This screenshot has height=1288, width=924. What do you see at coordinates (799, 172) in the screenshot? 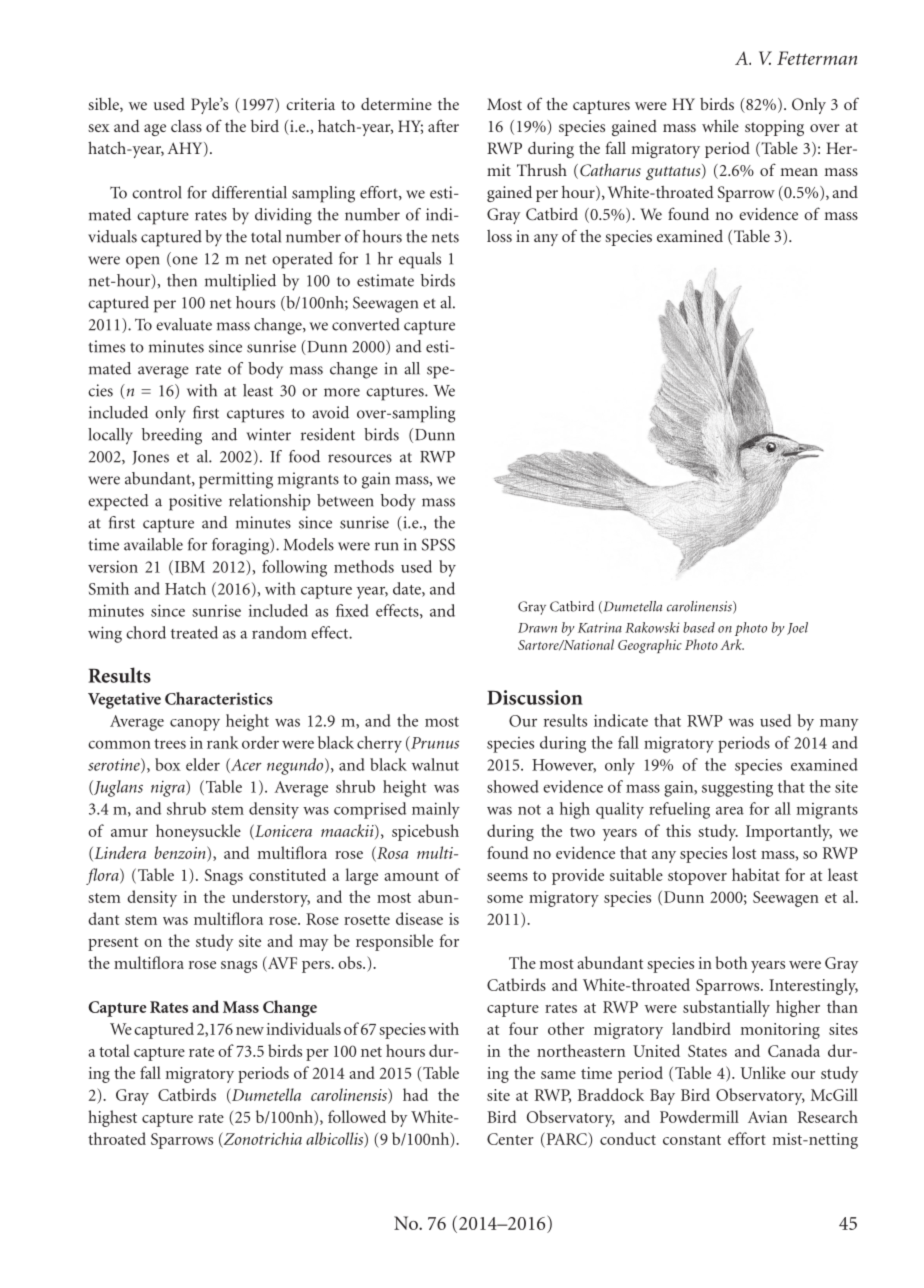
I see `mean` at bounding box center [799, 172].
